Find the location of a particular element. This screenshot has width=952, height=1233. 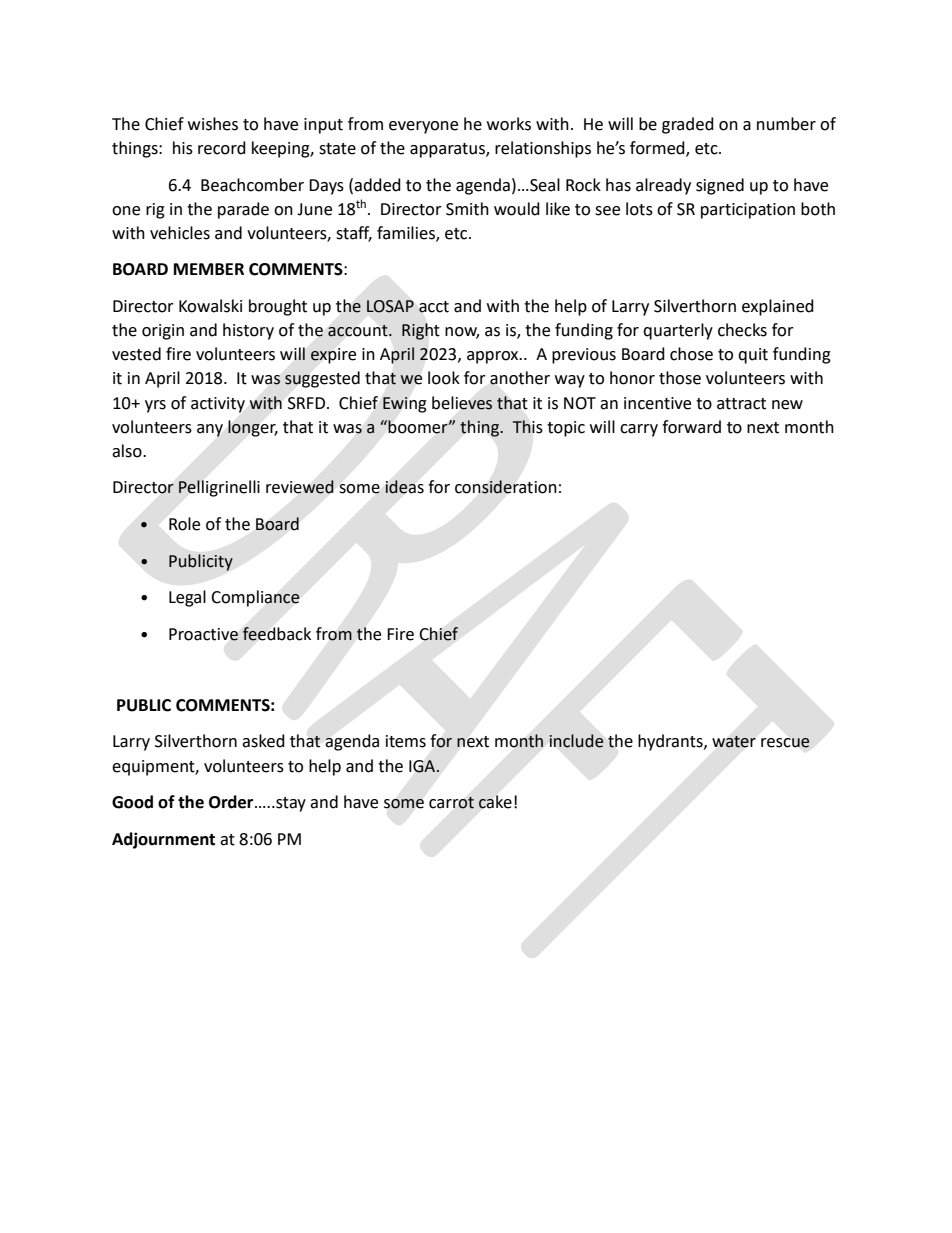

graded is located at coordinates (688, 125).
